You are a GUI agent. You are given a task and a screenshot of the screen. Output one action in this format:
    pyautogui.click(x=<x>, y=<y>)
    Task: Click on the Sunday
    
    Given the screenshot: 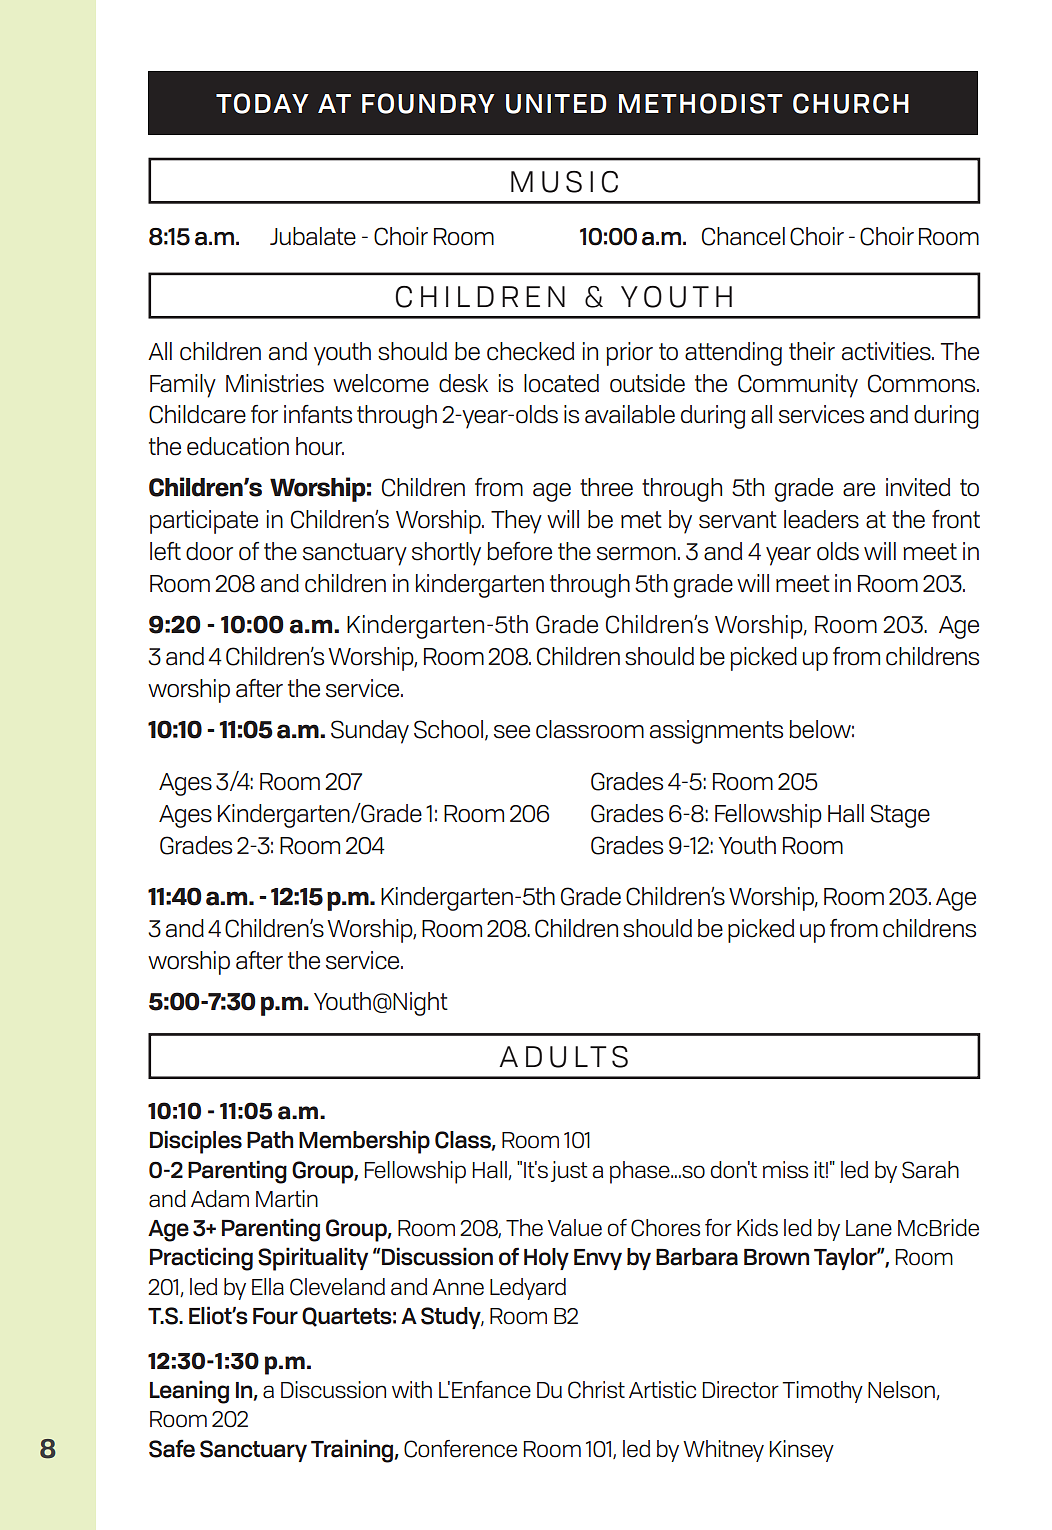 What is the action you would take?
    pyautogui.click(x=370, y=732)
